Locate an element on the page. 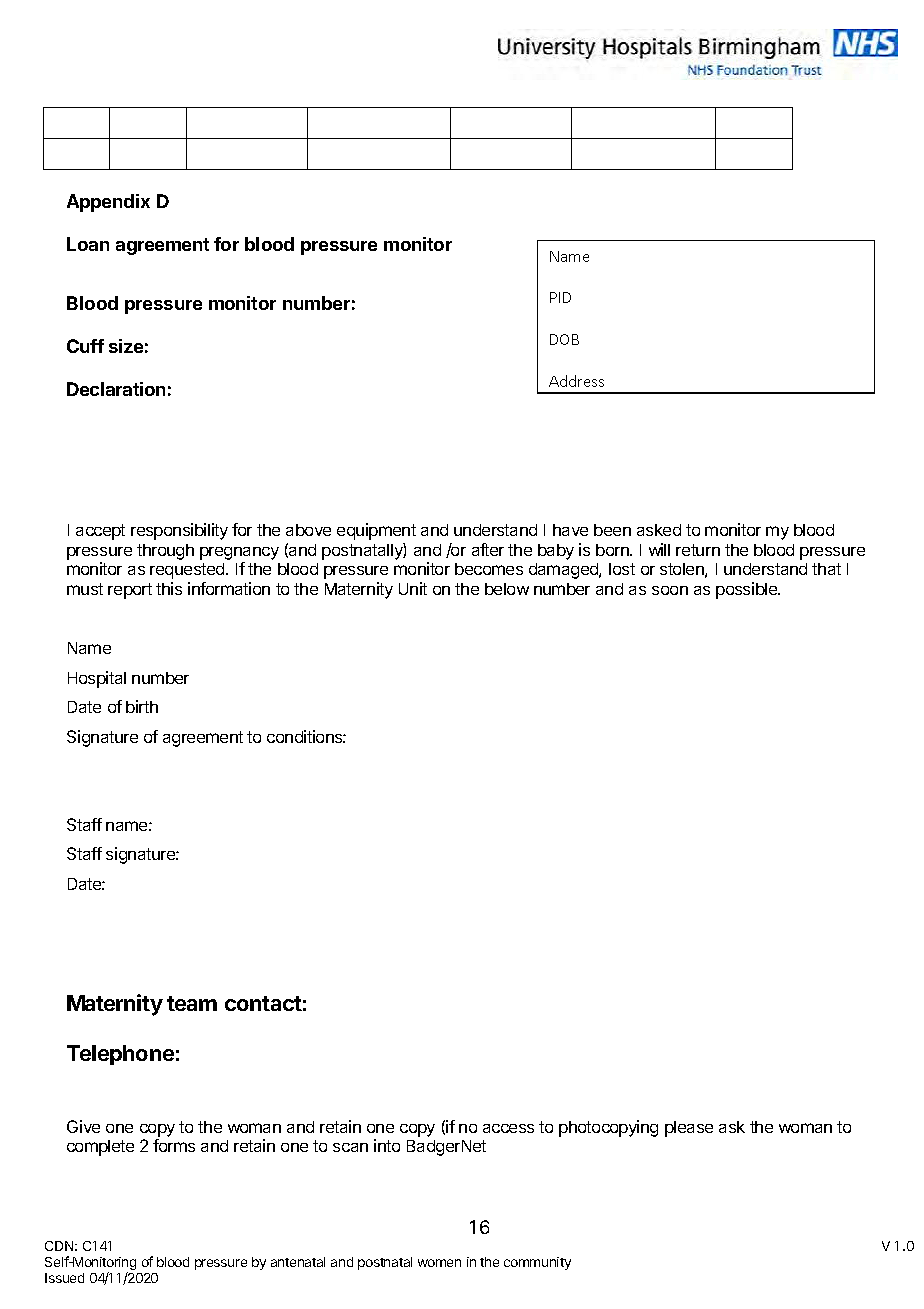  possible is located at coordinates (748, 590).
